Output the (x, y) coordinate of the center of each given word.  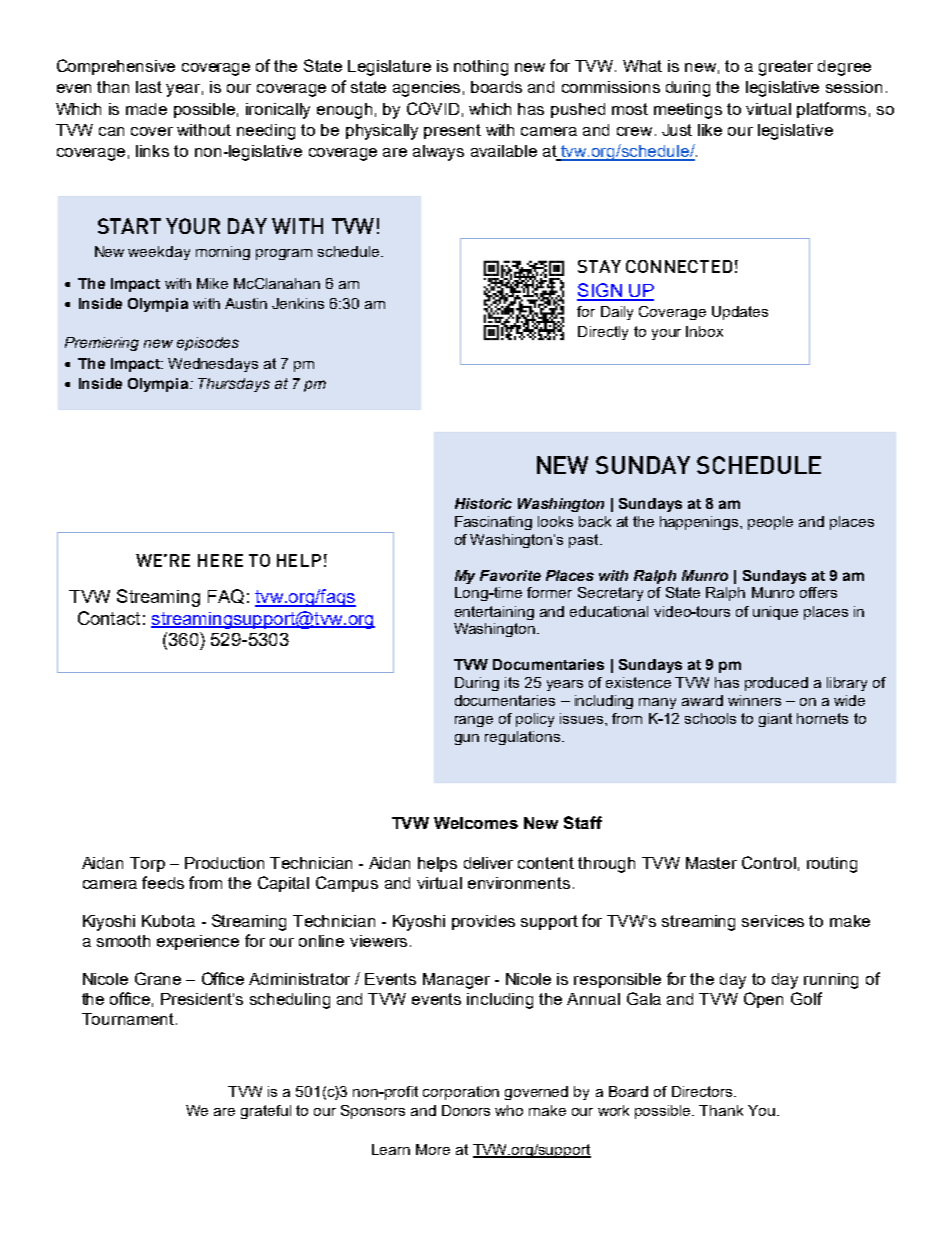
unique (775, 613)
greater (786, 68)
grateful (266, 1112)
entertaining (494, 613)
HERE (220, 560)
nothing (481, 68)
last (149, 87)
